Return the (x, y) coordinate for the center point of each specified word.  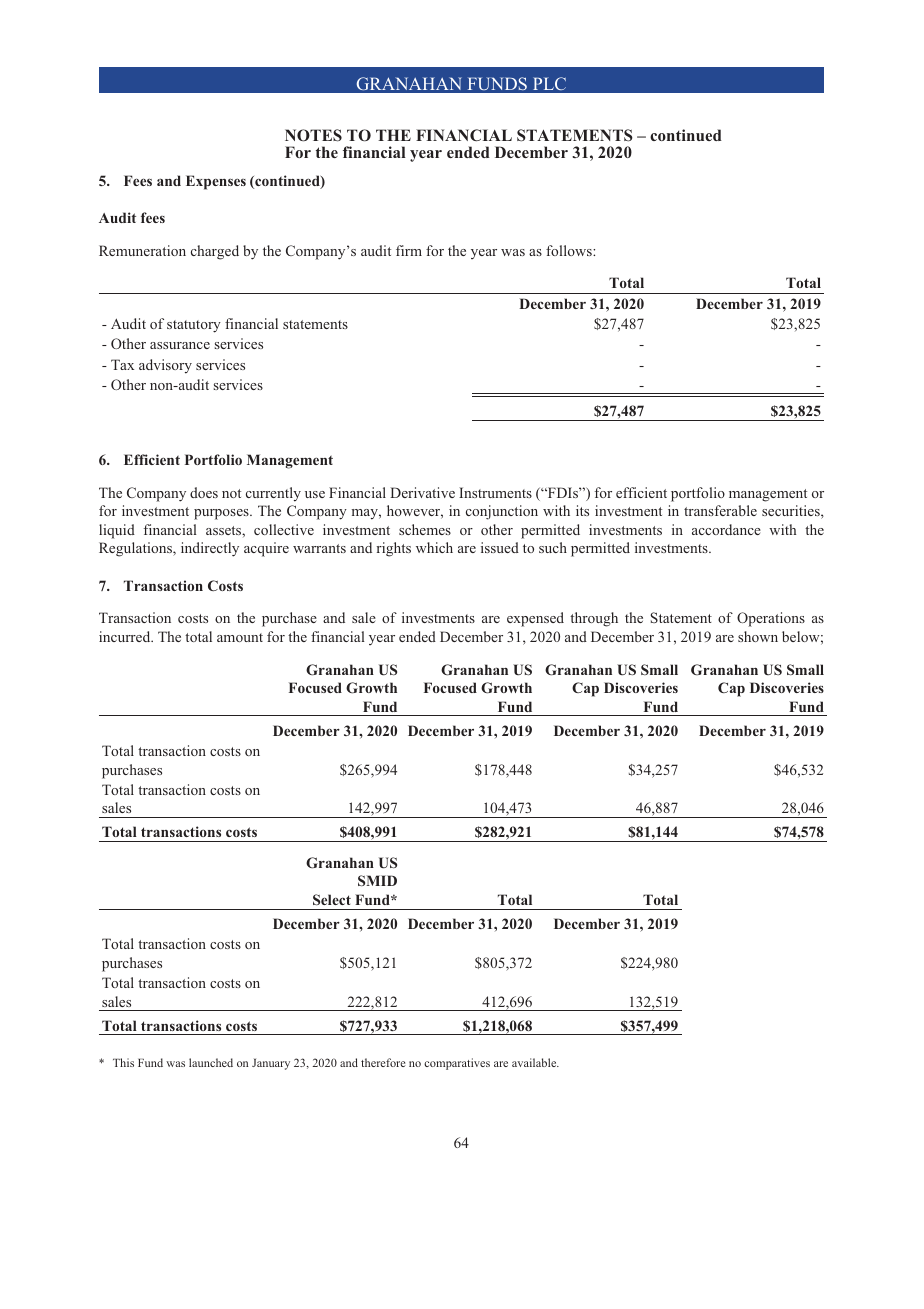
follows (570, 250)
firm (409, 250)
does (204, 492)
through (594, 619)
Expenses (216, 182)
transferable (720, 510)
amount (240, 637)
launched (211, 1062)
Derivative (422, 492)
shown (758, 636)
